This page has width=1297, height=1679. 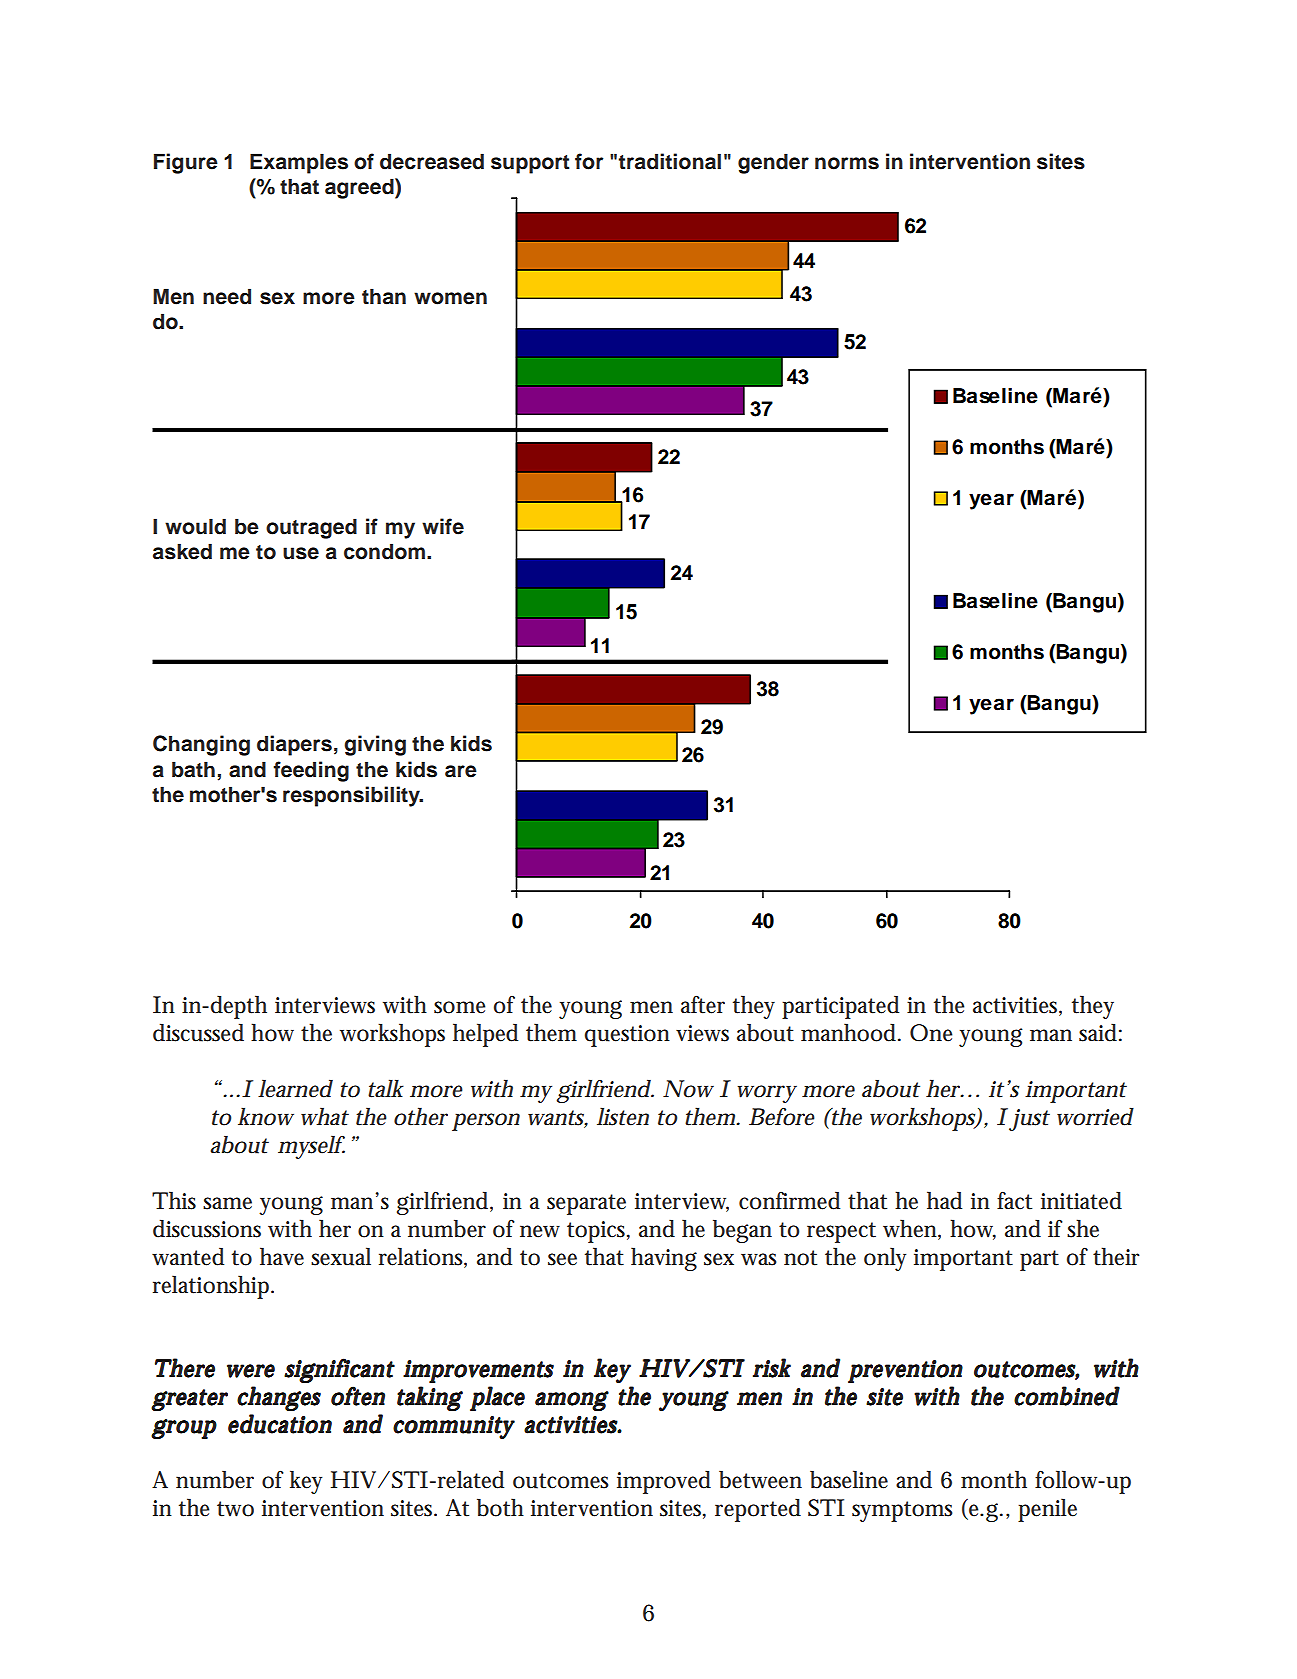 I want to click on two, so click(x=235, y=1509).
